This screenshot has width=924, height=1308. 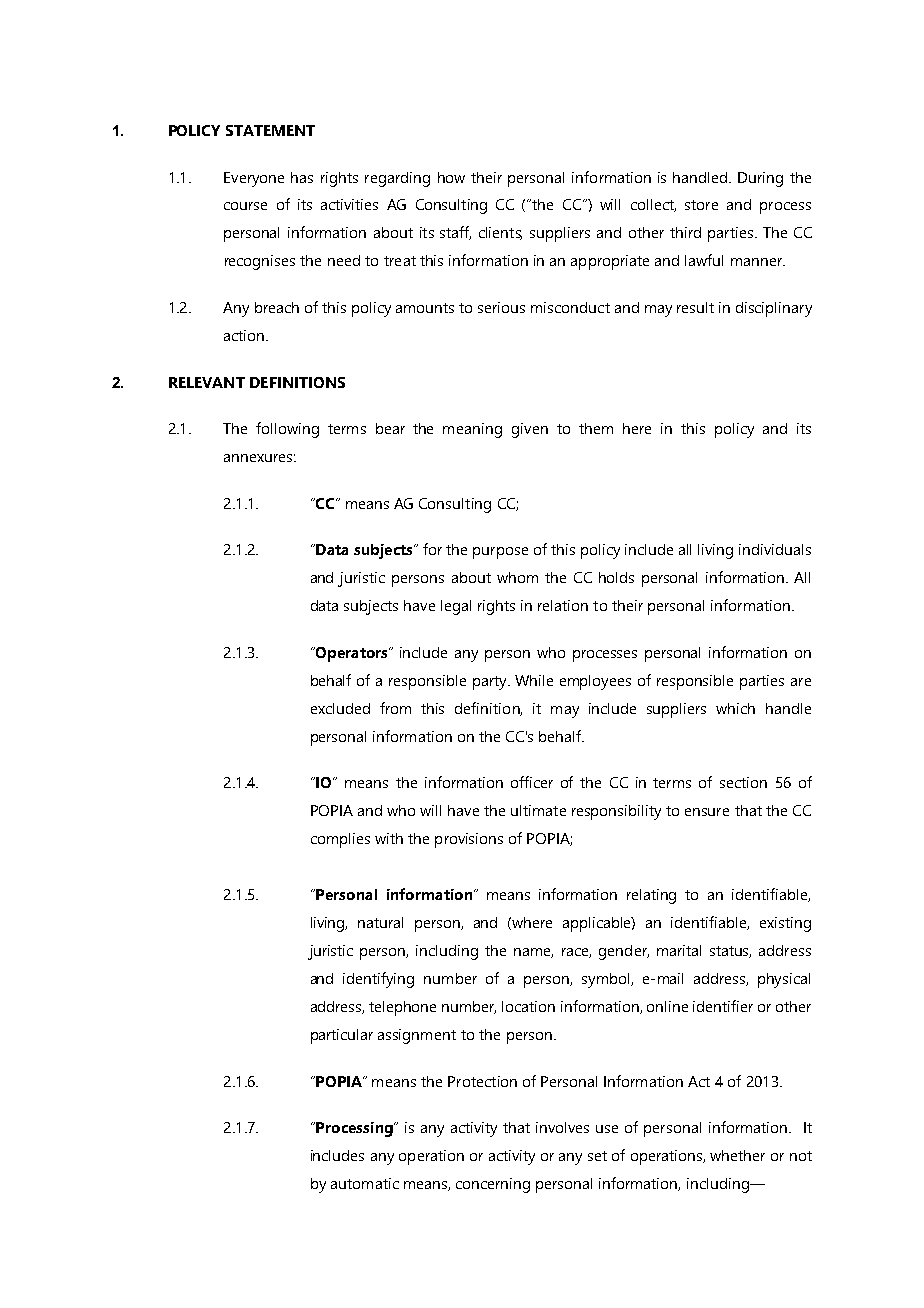 What do you see at coordinates (730, 952) in the screenshot?
I see `status` at bounding box center [730, 952].
